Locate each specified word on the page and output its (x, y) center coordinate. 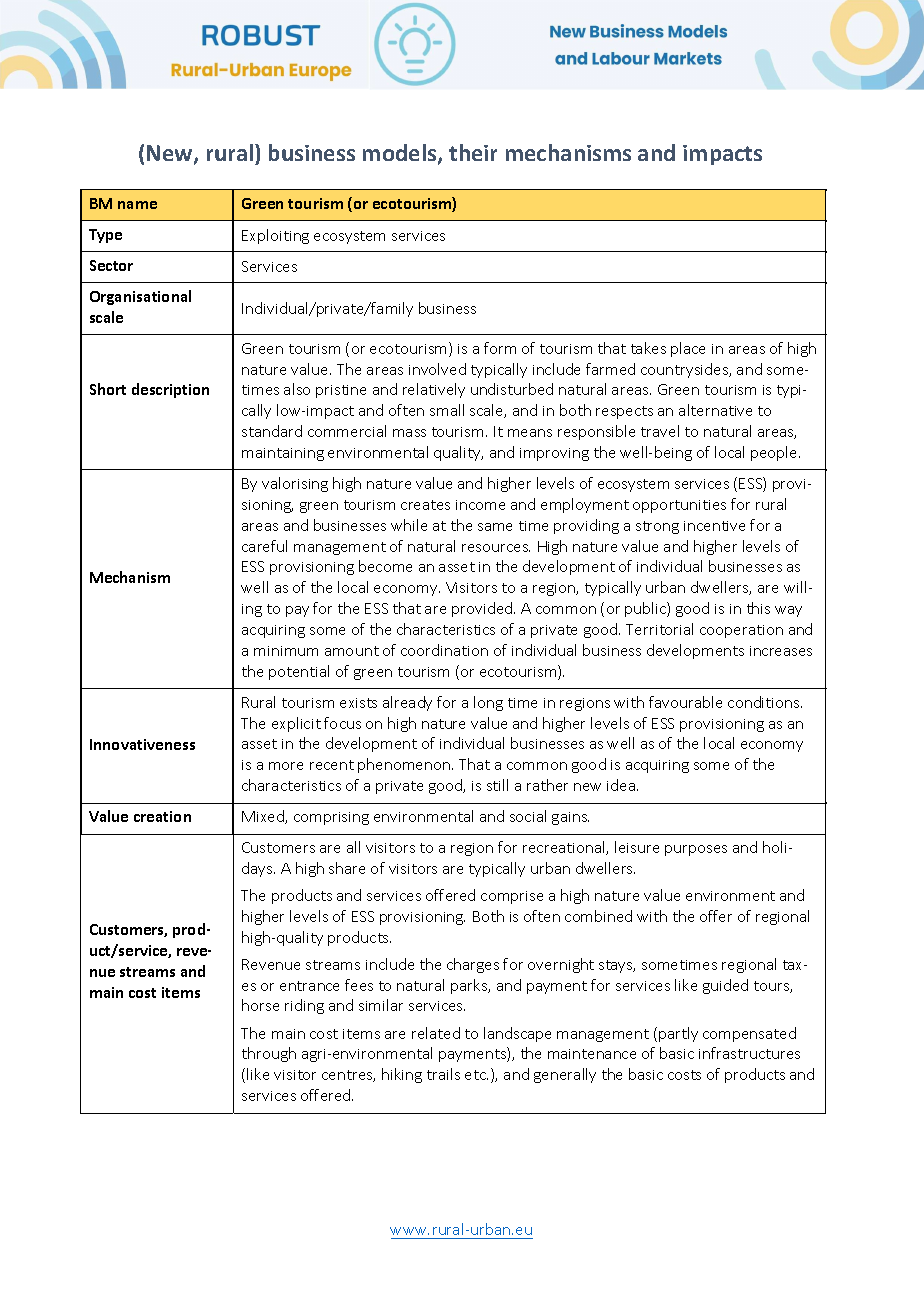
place (688, 349)
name (137, 205)
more (286, 766)
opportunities (679, 506)
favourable (685, 702)
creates (425, 505)
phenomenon (404, 765)
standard (272, 431)
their (473, 152)
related (436, 1033)
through (269, 1054)
